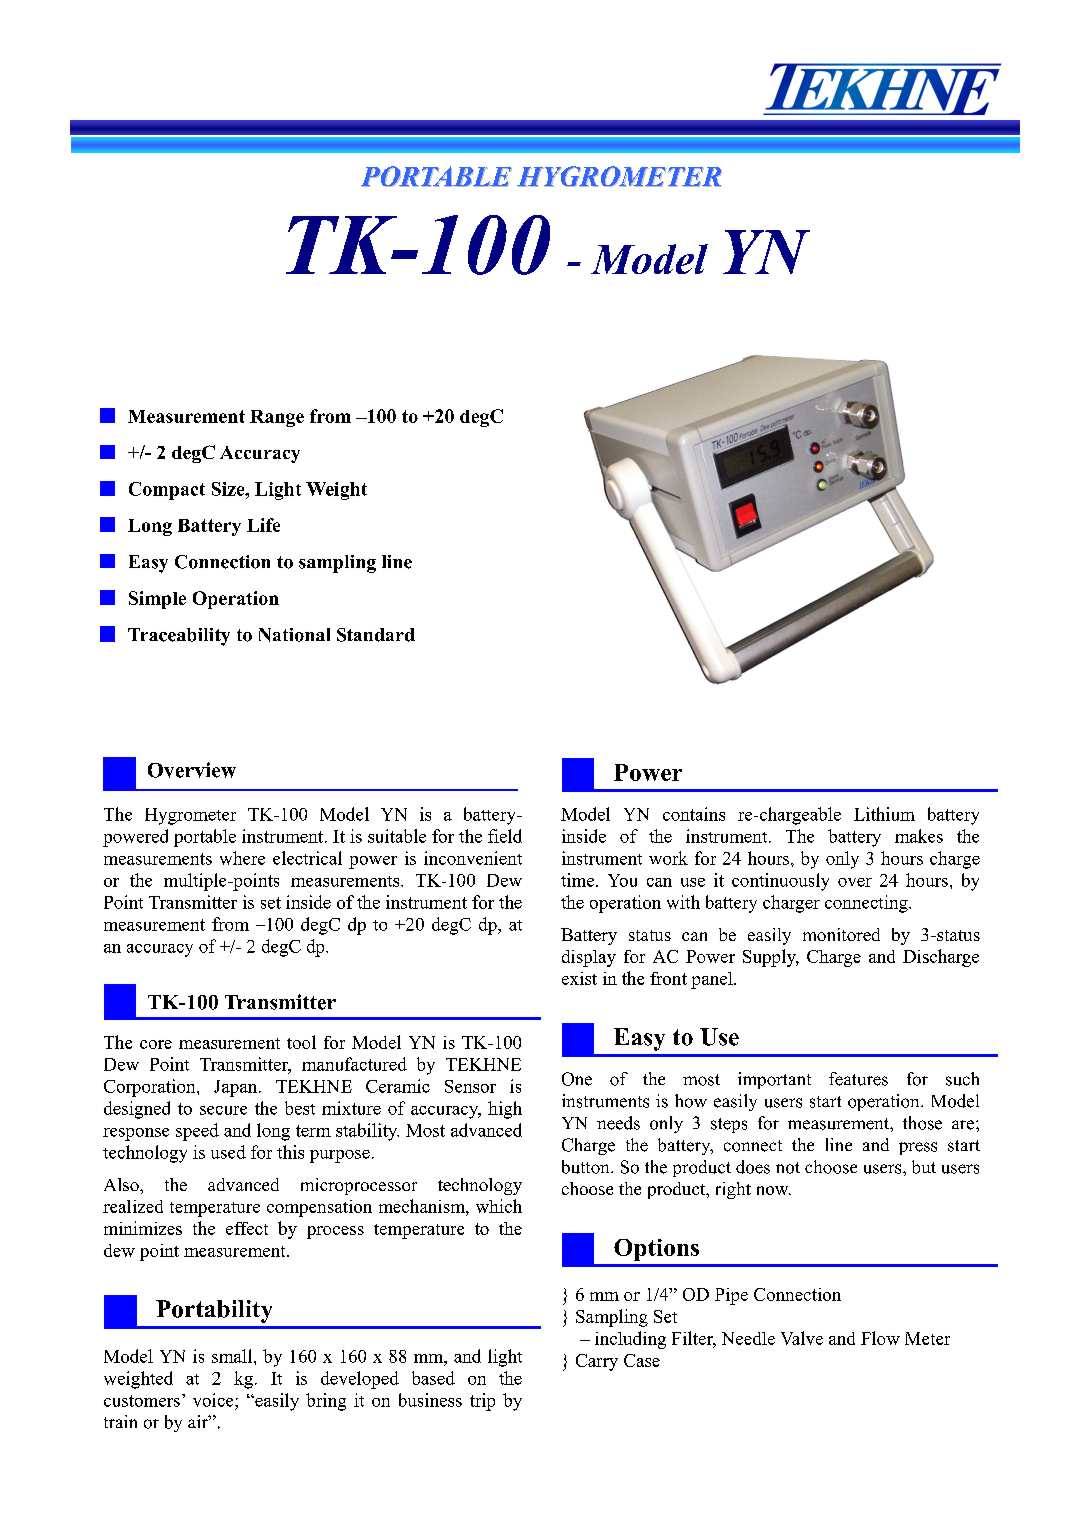 Image resolution: width=1083 pixels, height=1532 pixels. I want to click on monitored, so click(841, 934).
